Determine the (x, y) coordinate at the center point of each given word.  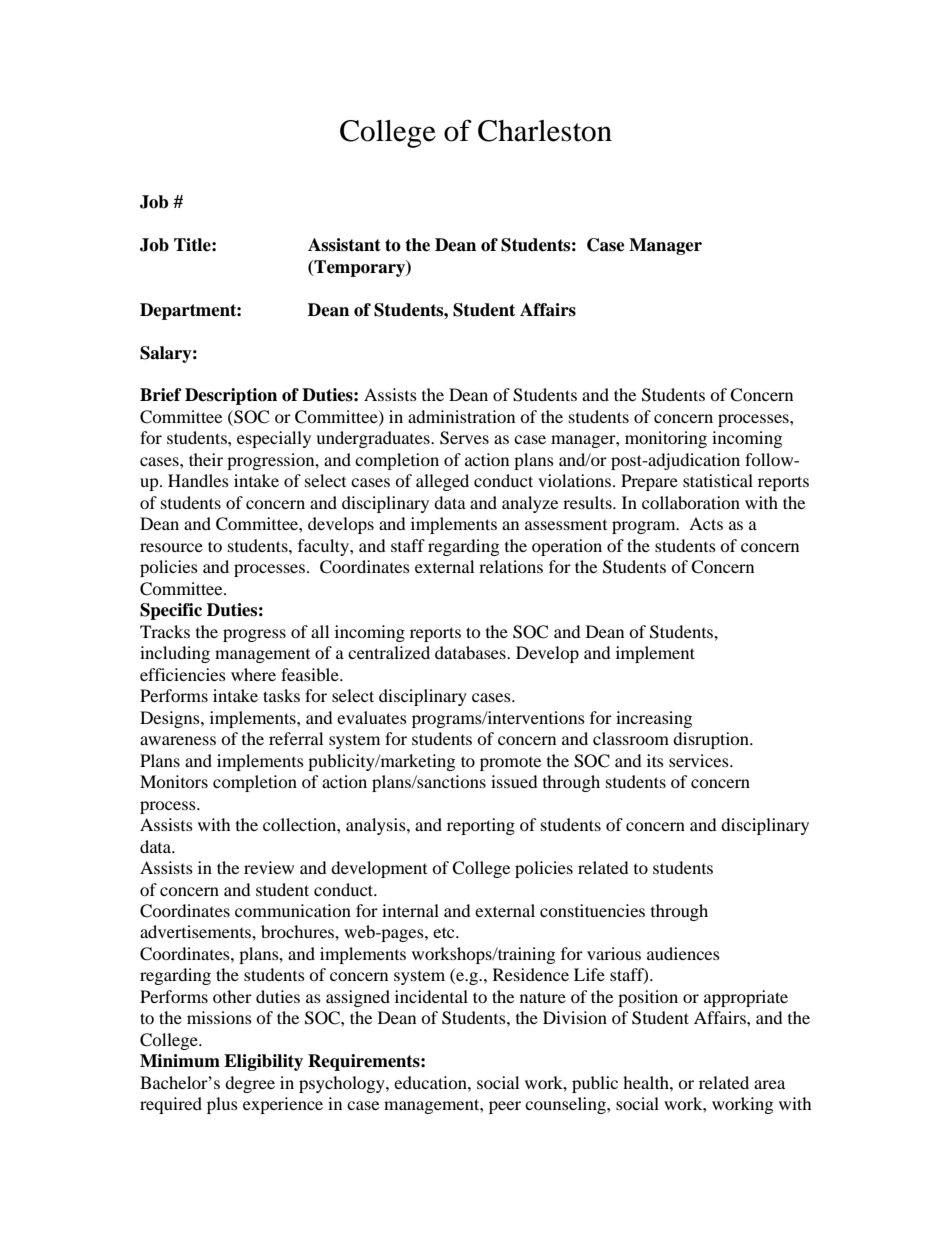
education (431, 1082)
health (647, 1082)
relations (511, 566)
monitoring (666, 439)
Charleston (545, 131)
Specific (171, 611)
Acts (706, 523)
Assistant (344, 245)
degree (250, 1084)
